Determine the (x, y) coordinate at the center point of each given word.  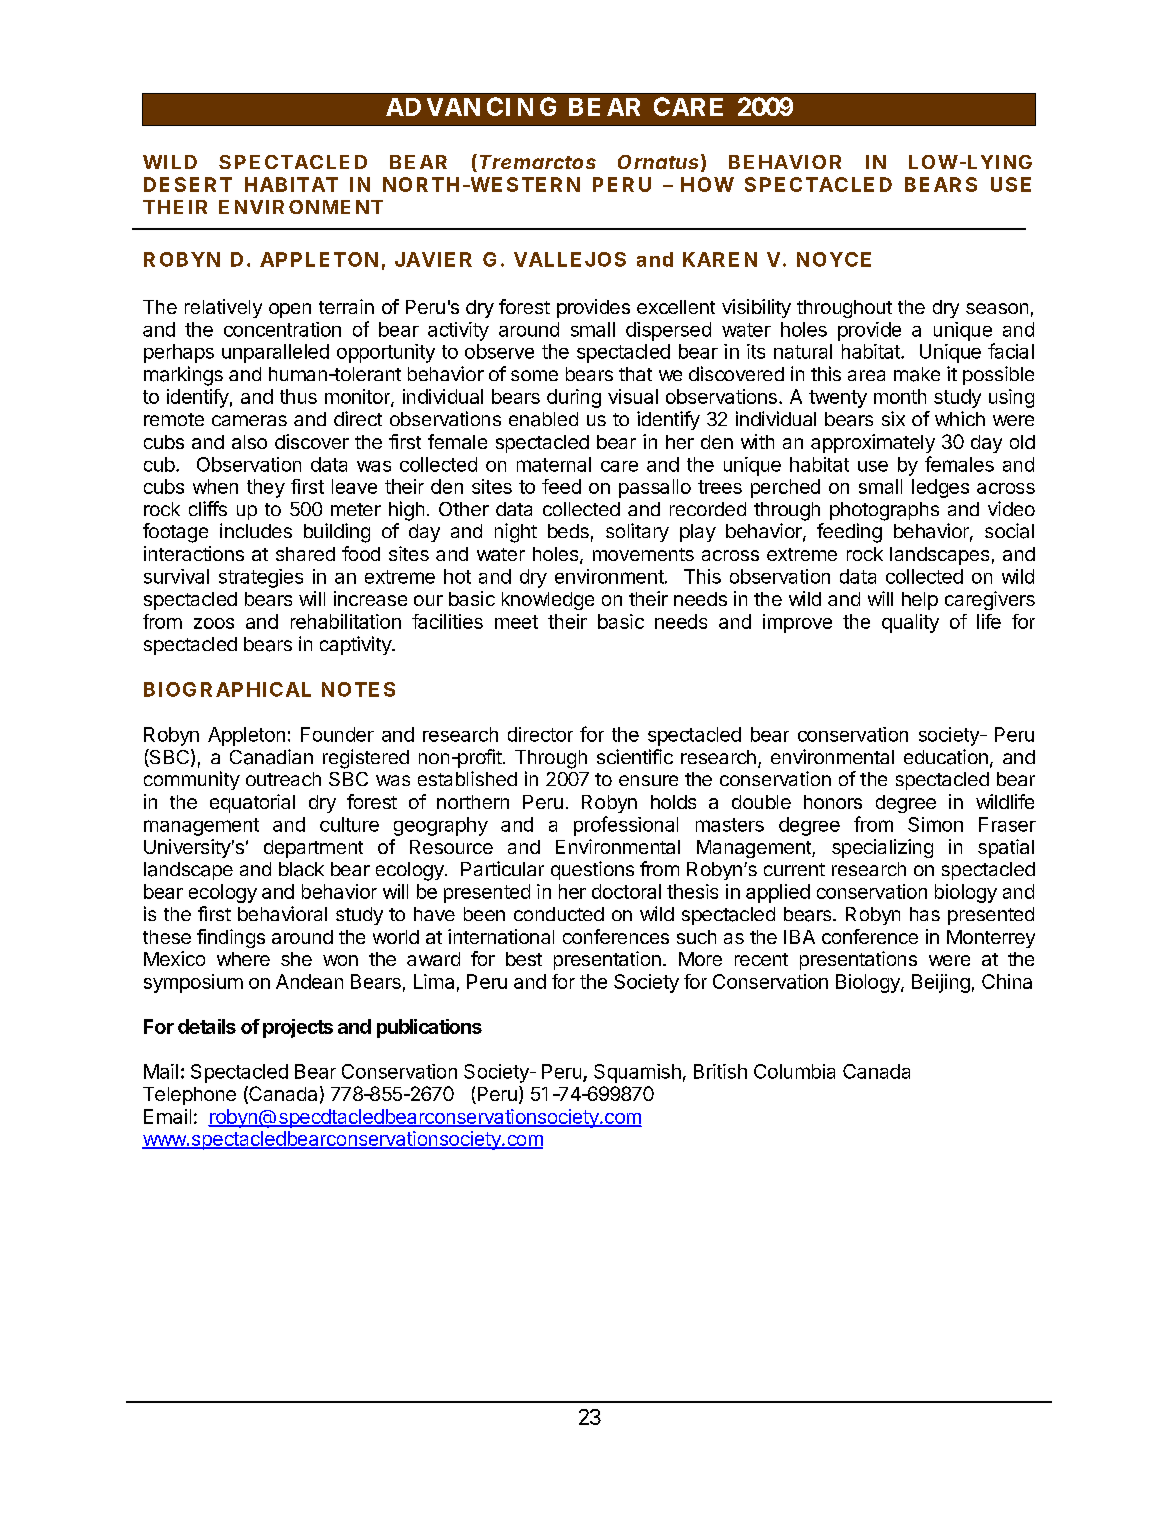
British (720, 1071)
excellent (676, 307)
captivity (357, 645)
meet (516, 622)
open (290, 310)
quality (910, 623)
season (997, 308)
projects (298, 1028)
